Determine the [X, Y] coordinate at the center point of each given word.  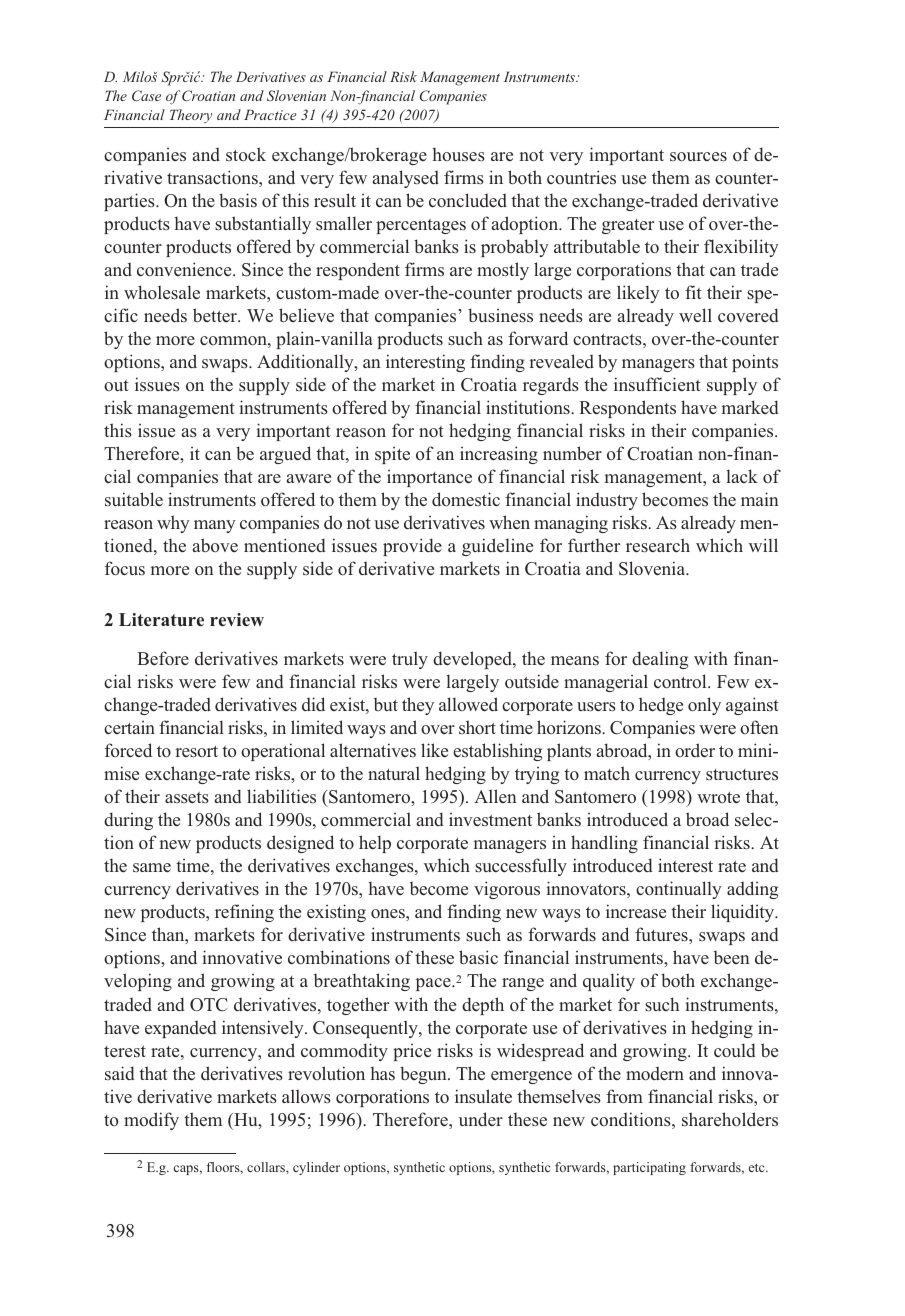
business [500, 315]
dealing [660, 660]
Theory [191, 116]
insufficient [657, 384]
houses [458, 154]
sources [698, 157]
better [216, 315]
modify [151, 1121]
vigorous [507, 890]
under [481, 1119]
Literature [161, 620]
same [152, 867]
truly [410, 660]
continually [679, 890]
